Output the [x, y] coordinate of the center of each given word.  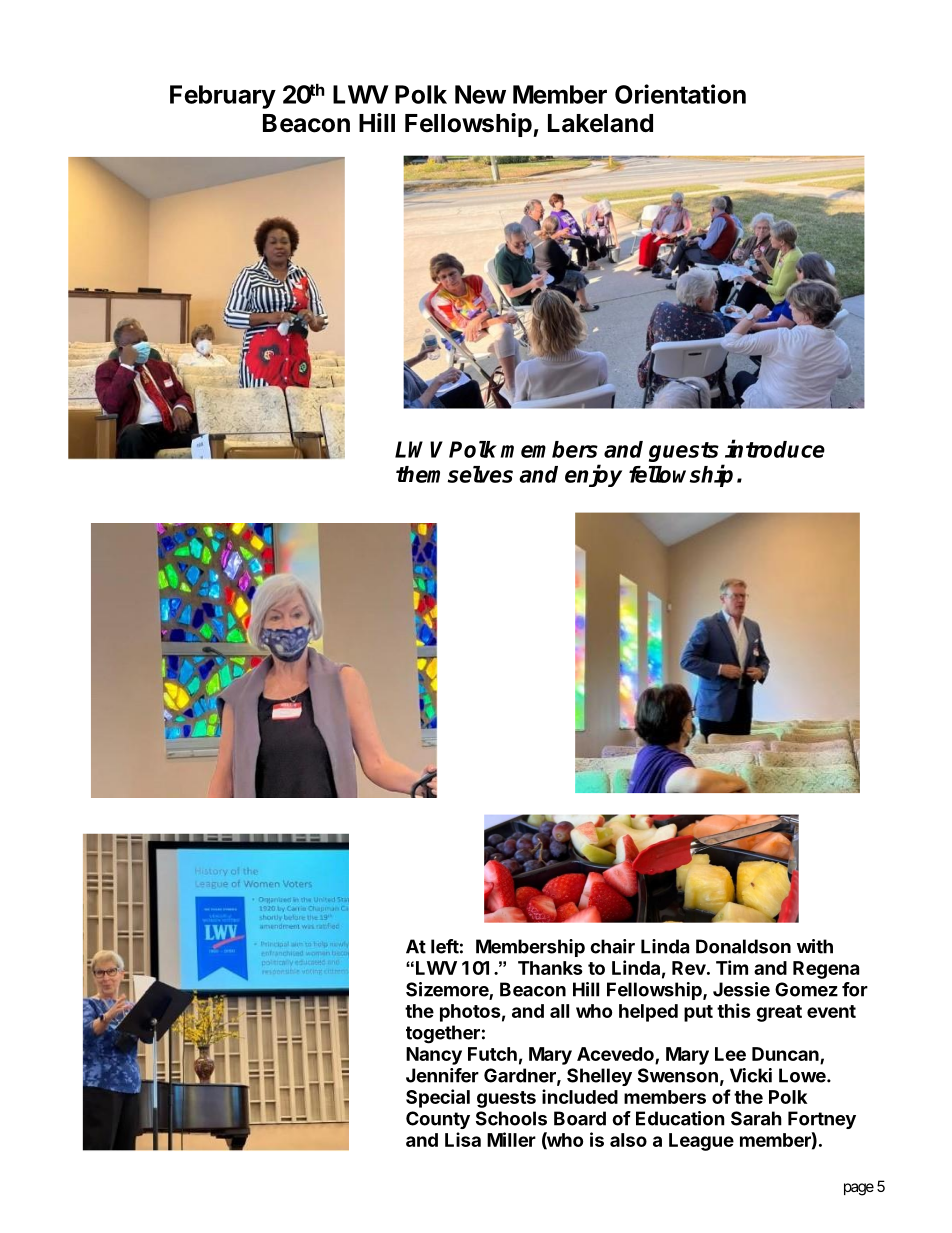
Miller [511, 1139]
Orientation [680, 94]
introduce [775, 448]
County [438, 1120]
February [223, 97]
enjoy [593, 475]
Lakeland [600, 123]
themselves [454, 474]
